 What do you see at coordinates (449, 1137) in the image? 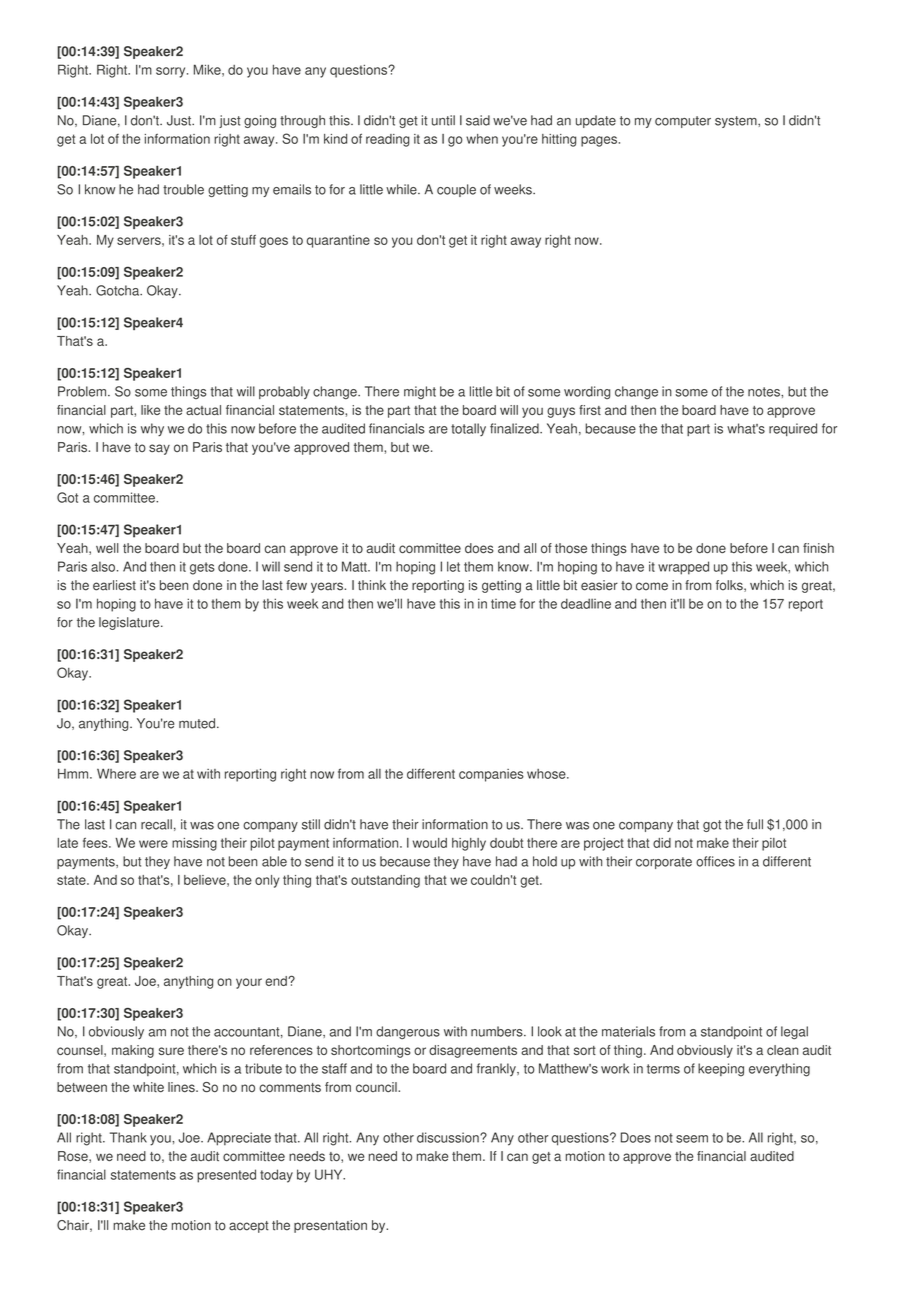
I see `discussion` at bounding box center [449, 1137].
